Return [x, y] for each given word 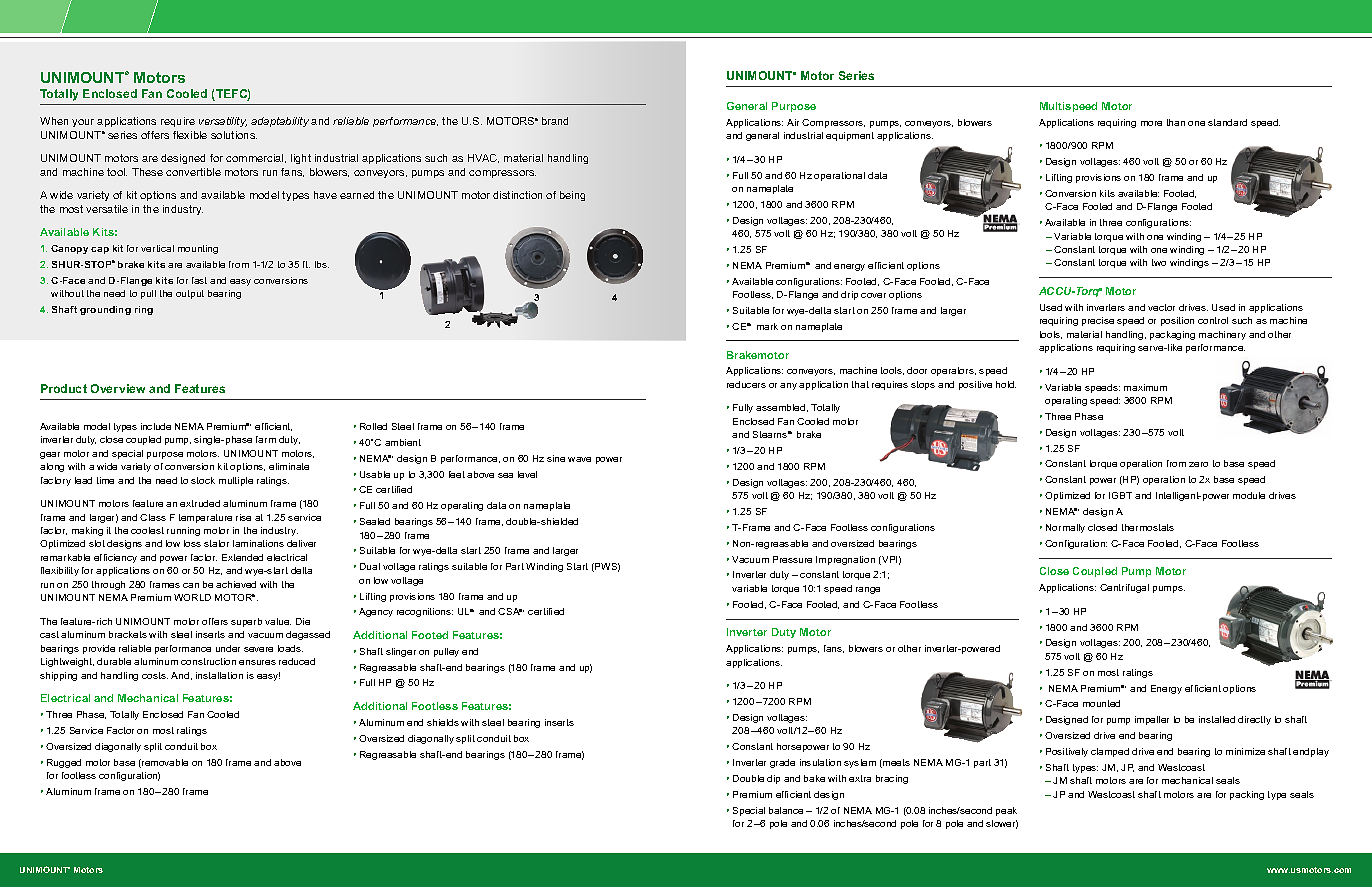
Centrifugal [1124, 588]
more [1151, 123]
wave [579, 459]
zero [1198, 464]
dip [773, 779]
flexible [190, 135]
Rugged [64, 763]
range [868, 590]
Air [793, 122]
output [190, 294]
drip [849, 295]
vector [1161, 307]
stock [203, 480]
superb [246, 622]
